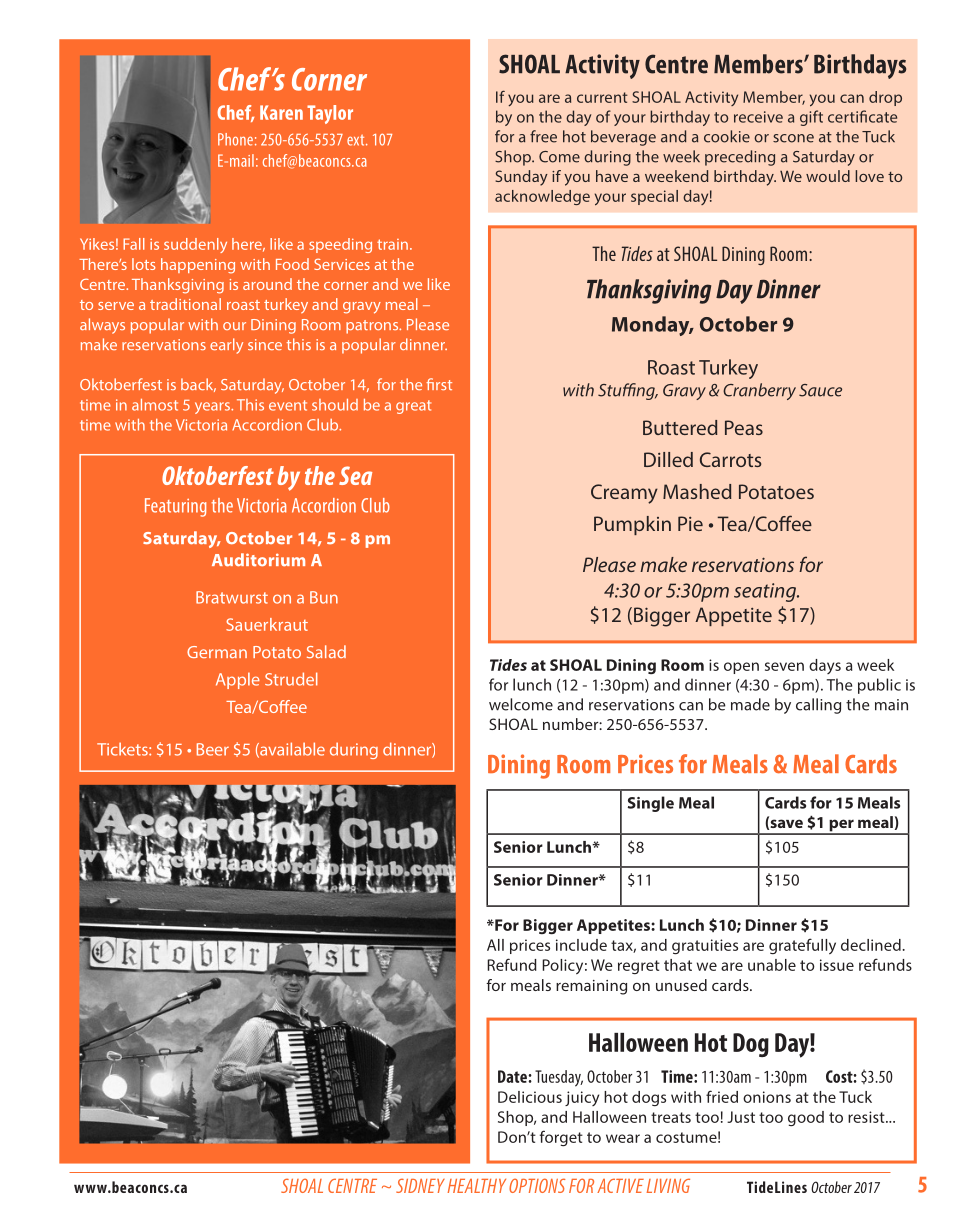  I want to click on Phone, so click(235, 139).
